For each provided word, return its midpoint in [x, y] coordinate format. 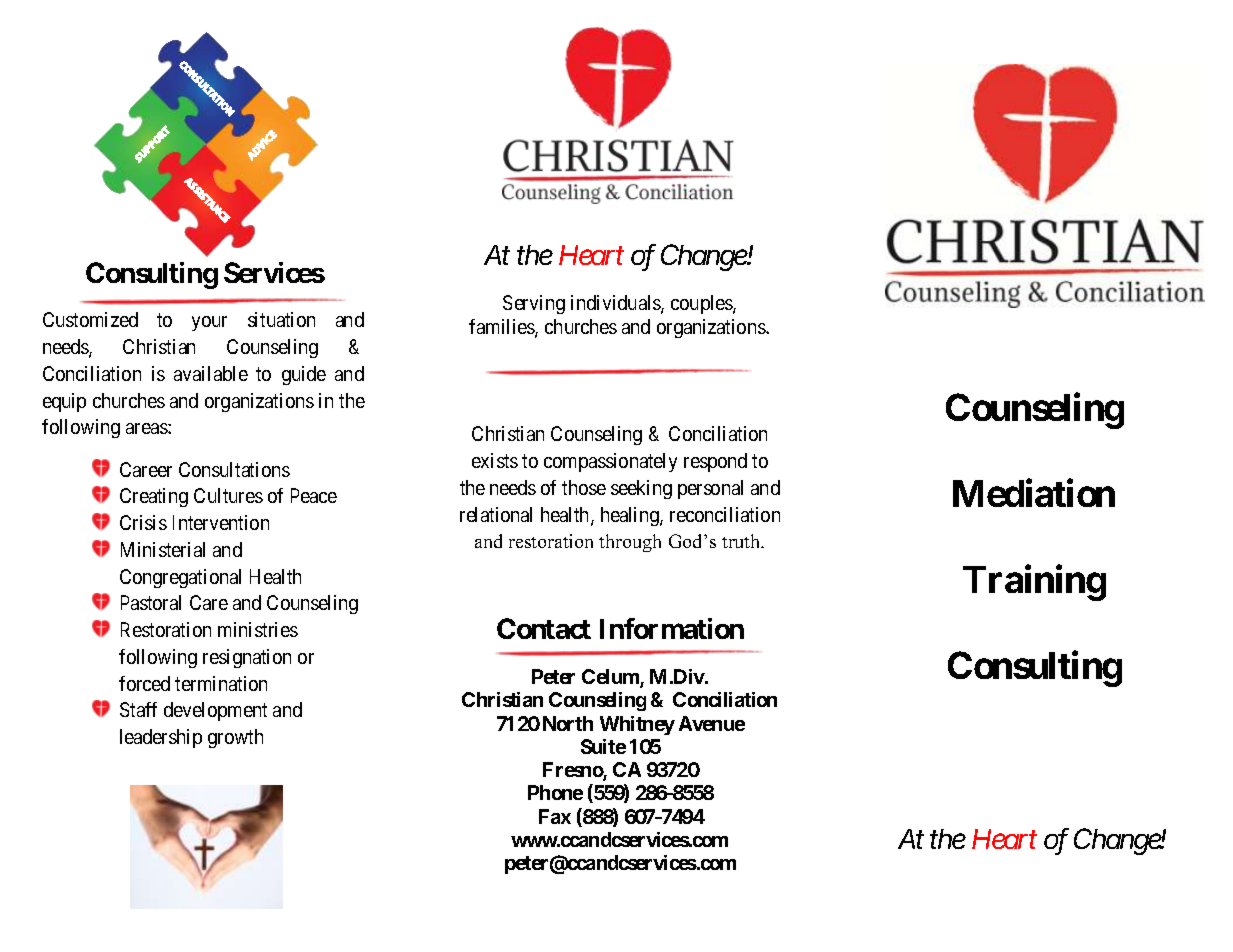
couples [702, 304]
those [584, 487]
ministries [258, 629]
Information [672, 628]
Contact [544, 628]
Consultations [234, 469]
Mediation [1034, 493]
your [209, 323]
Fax [555, 816]
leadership [161, 738]
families [502, 328]
